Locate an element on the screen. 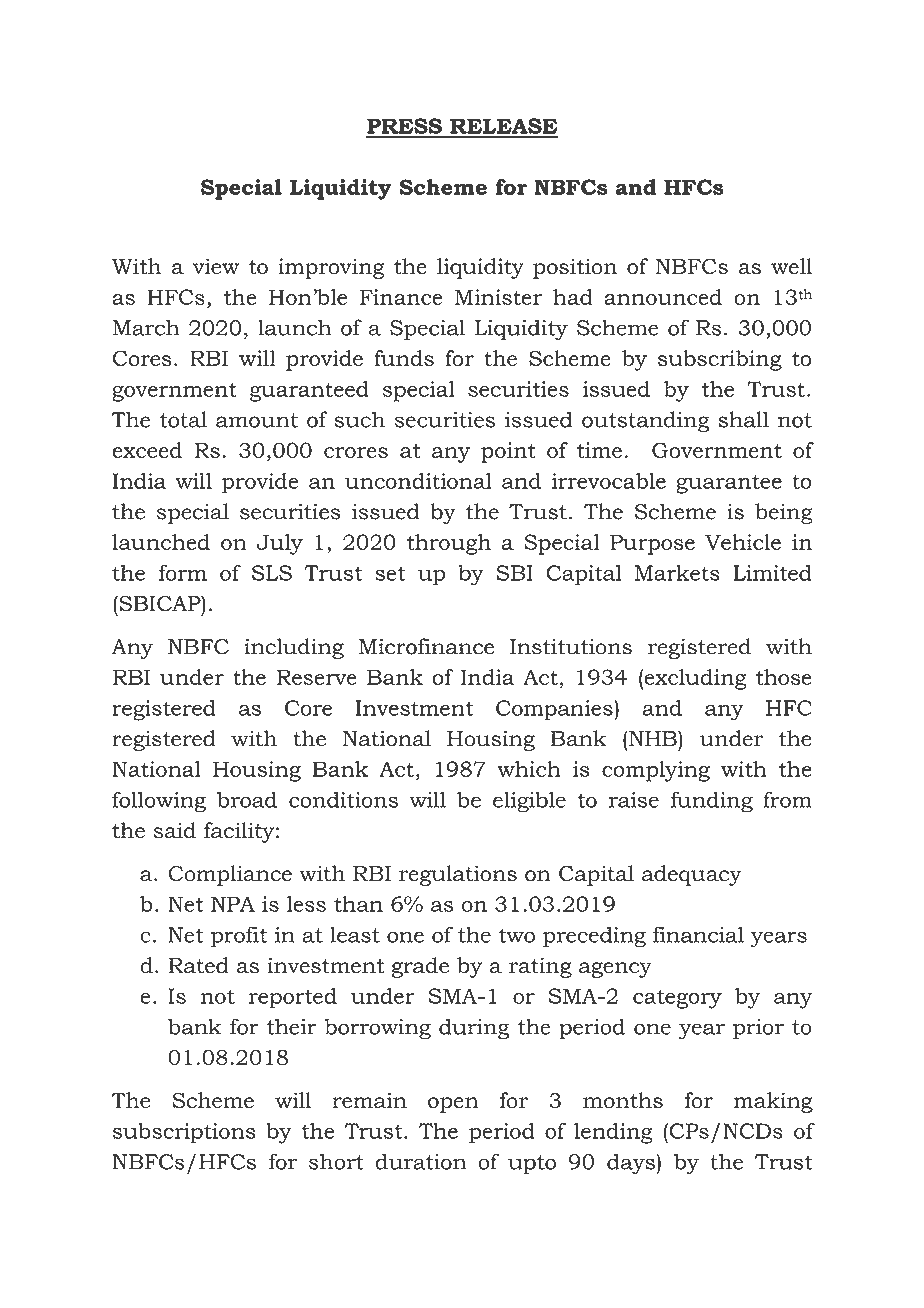 Image resolution: width=924 pixels, height=1308 pixels. regulations is located at coordinates (458, 875).
